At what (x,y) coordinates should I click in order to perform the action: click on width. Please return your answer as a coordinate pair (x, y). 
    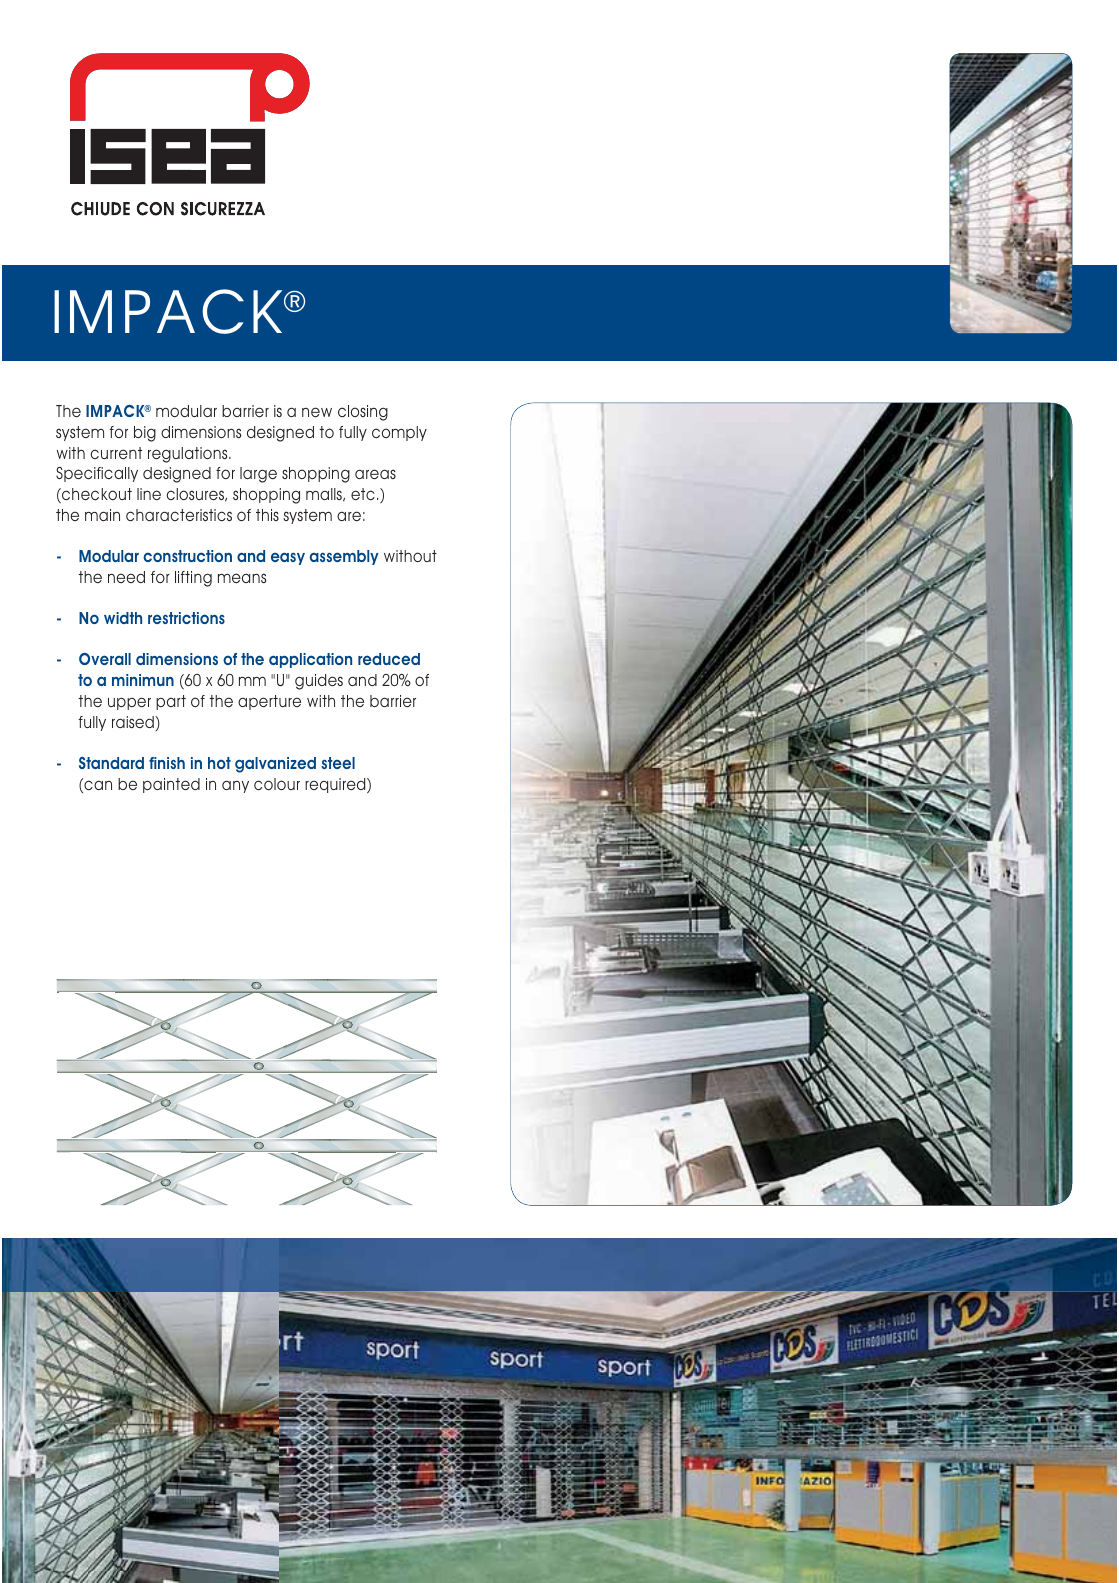
    Looking at the image, I should click on (123, 618).
